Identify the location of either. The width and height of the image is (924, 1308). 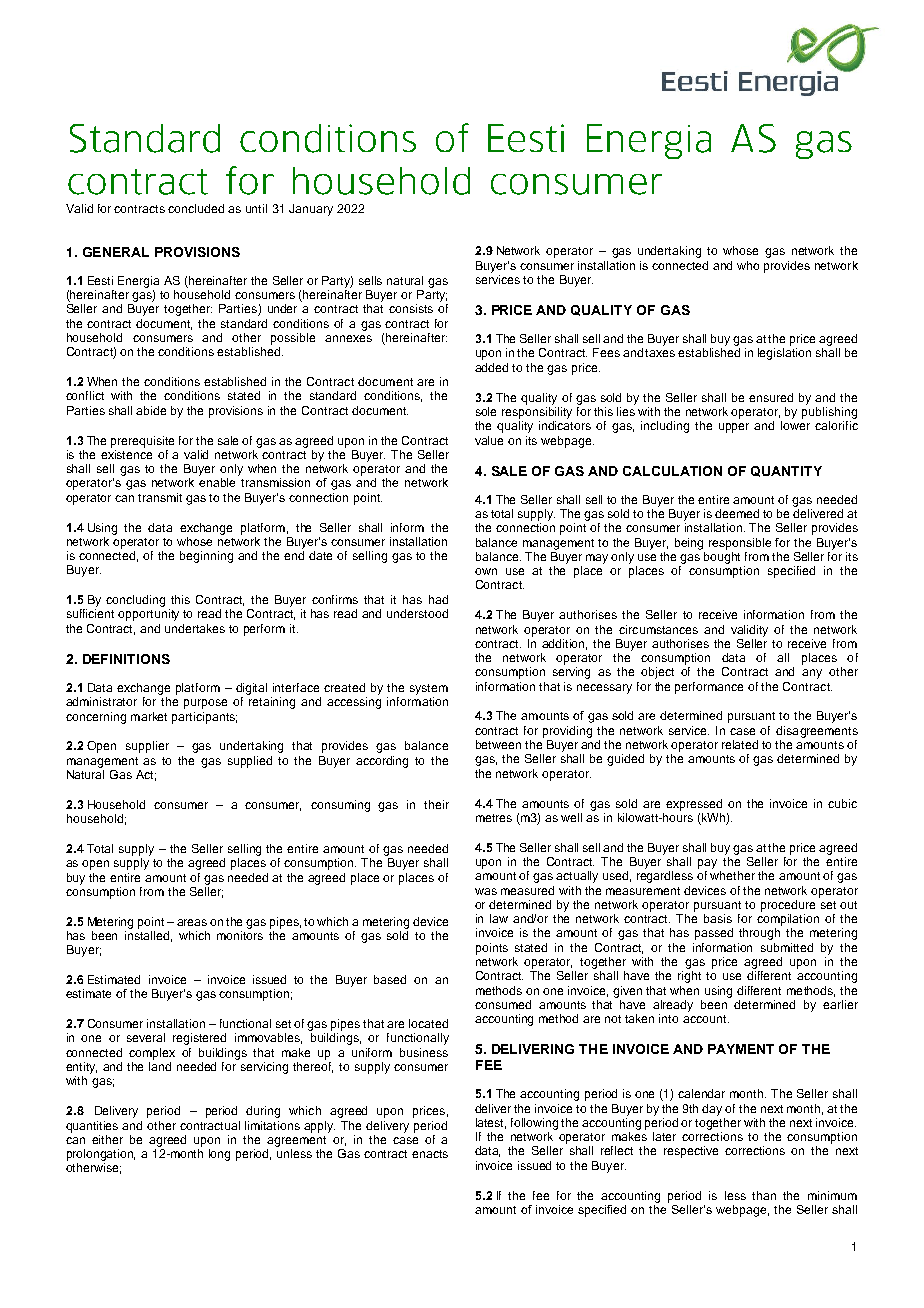
(107, 1139).
